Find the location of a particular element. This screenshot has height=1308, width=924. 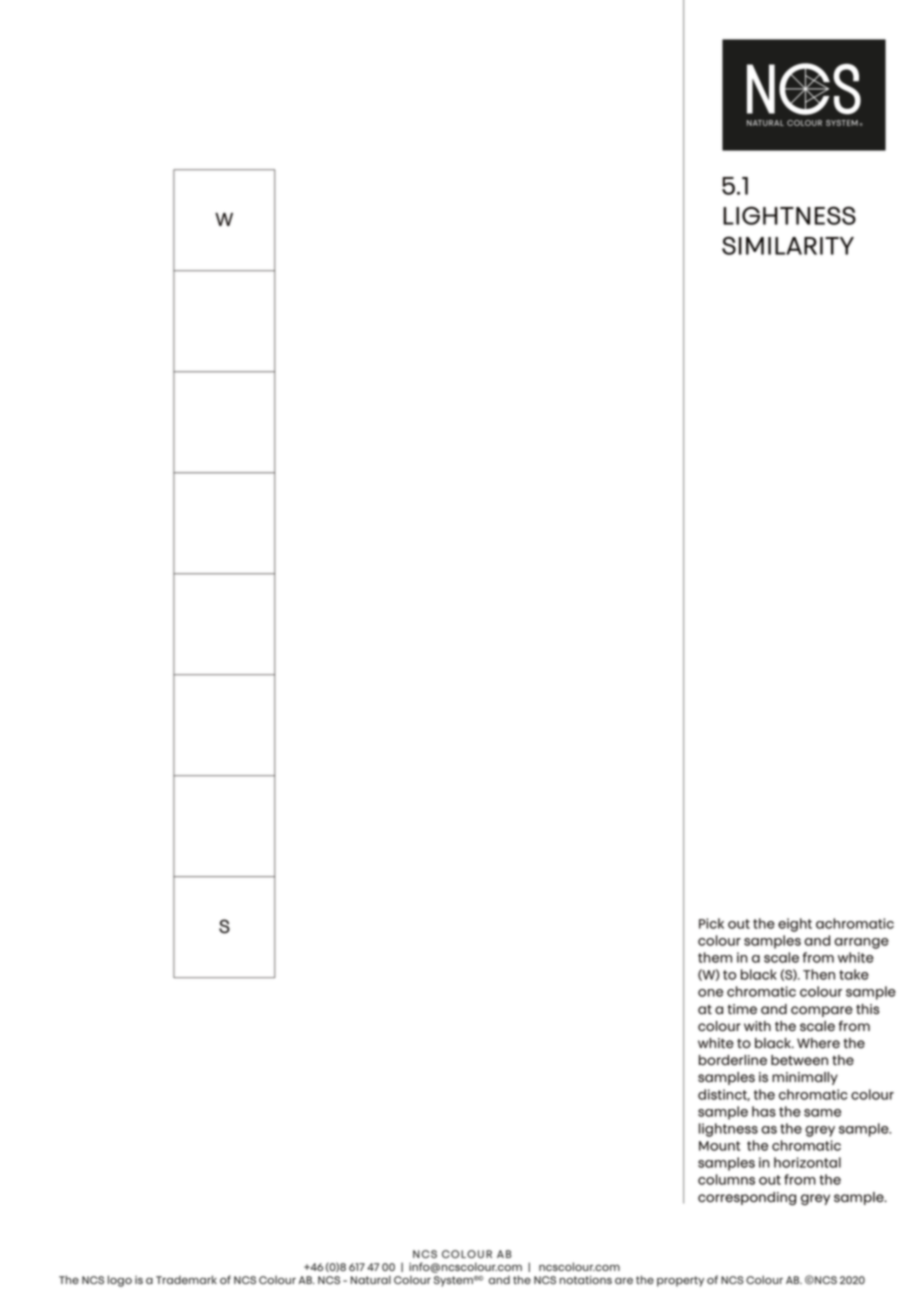

eight is located at coordinates (795, 925).
